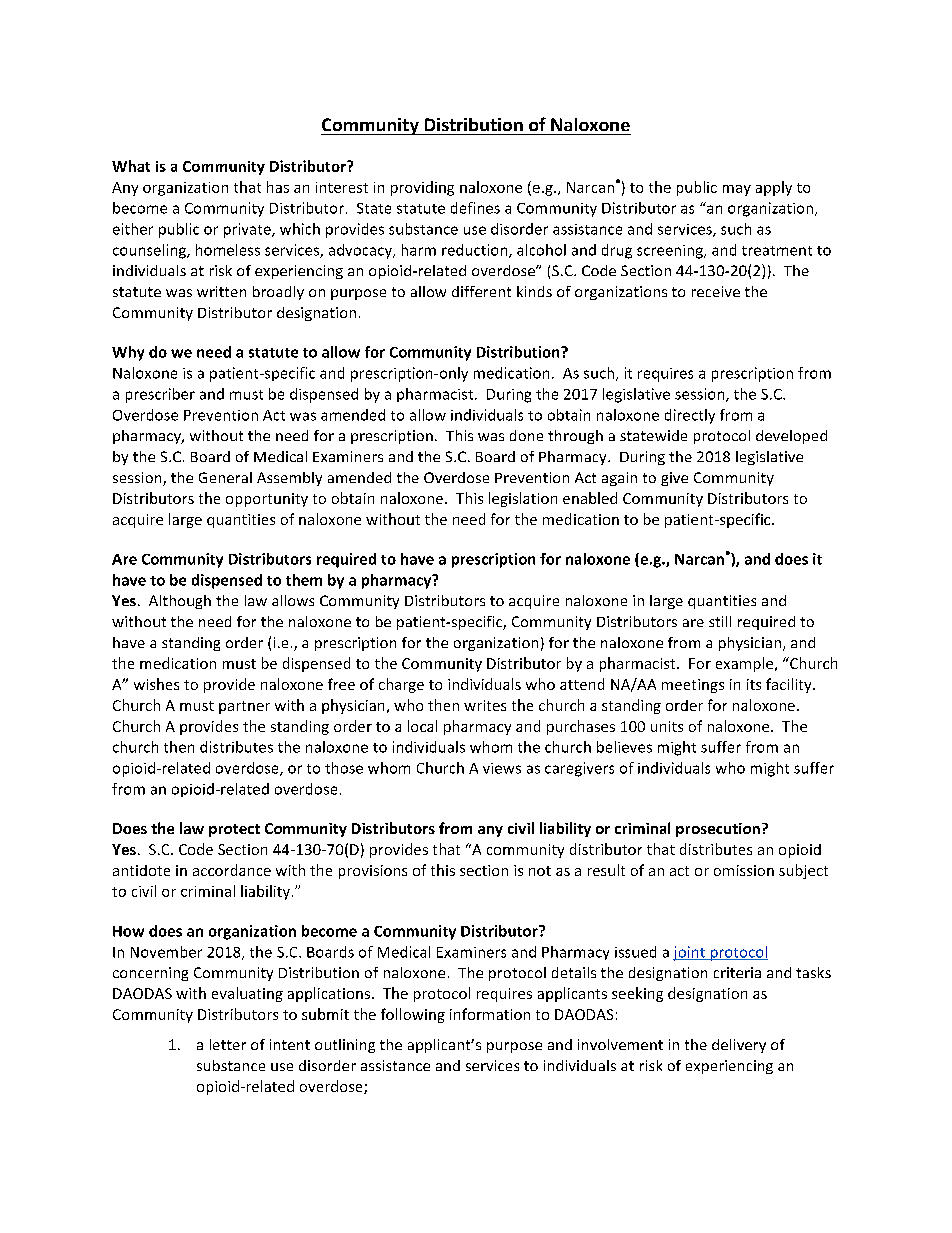  What do you see at coordinates (244, 707) in the screenshot?
I see `partner` at bounding box center [244, 707].
